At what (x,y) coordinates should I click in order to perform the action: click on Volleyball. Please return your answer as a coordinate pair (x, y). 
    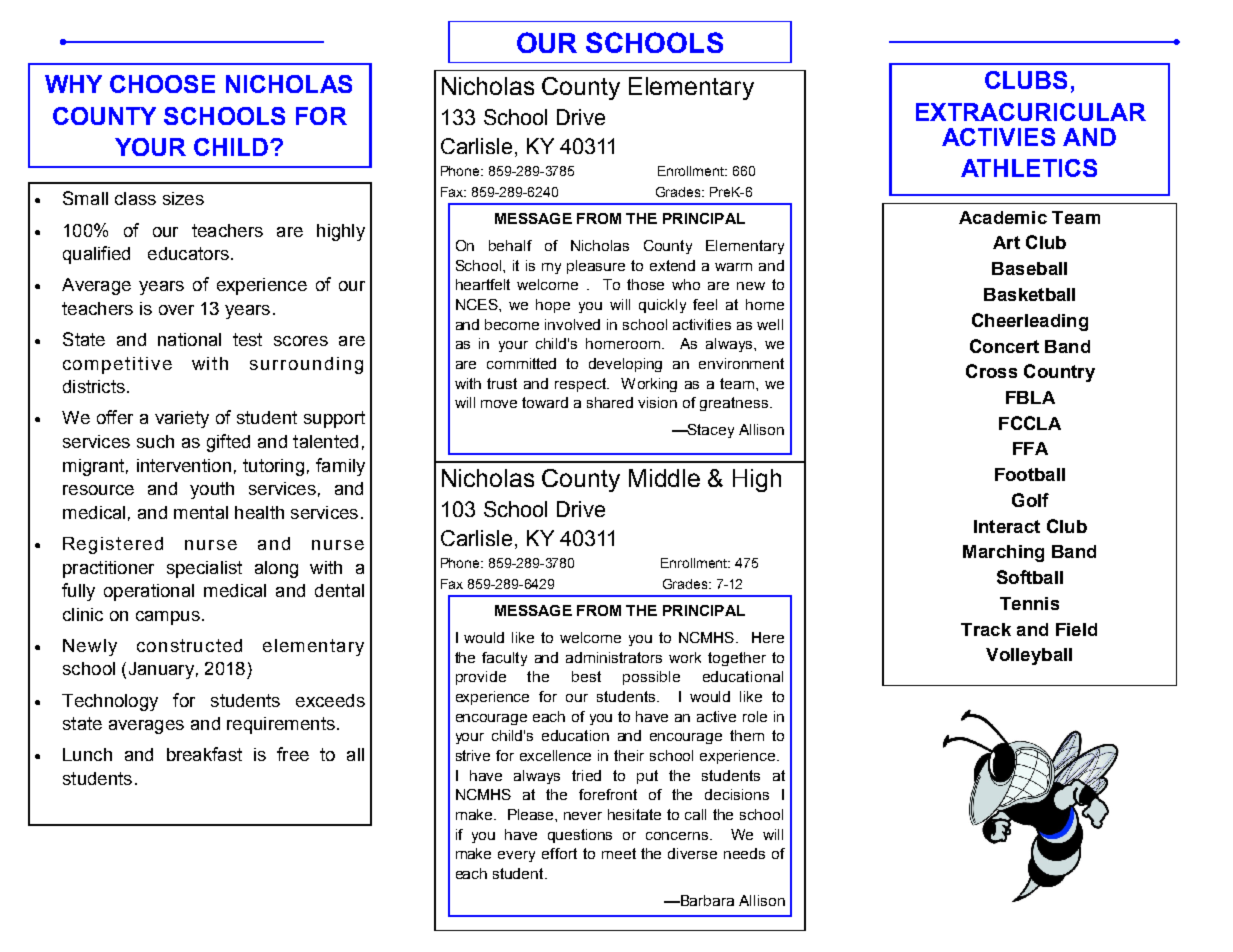
    Looking at the image, I should click on (1029, 656).
